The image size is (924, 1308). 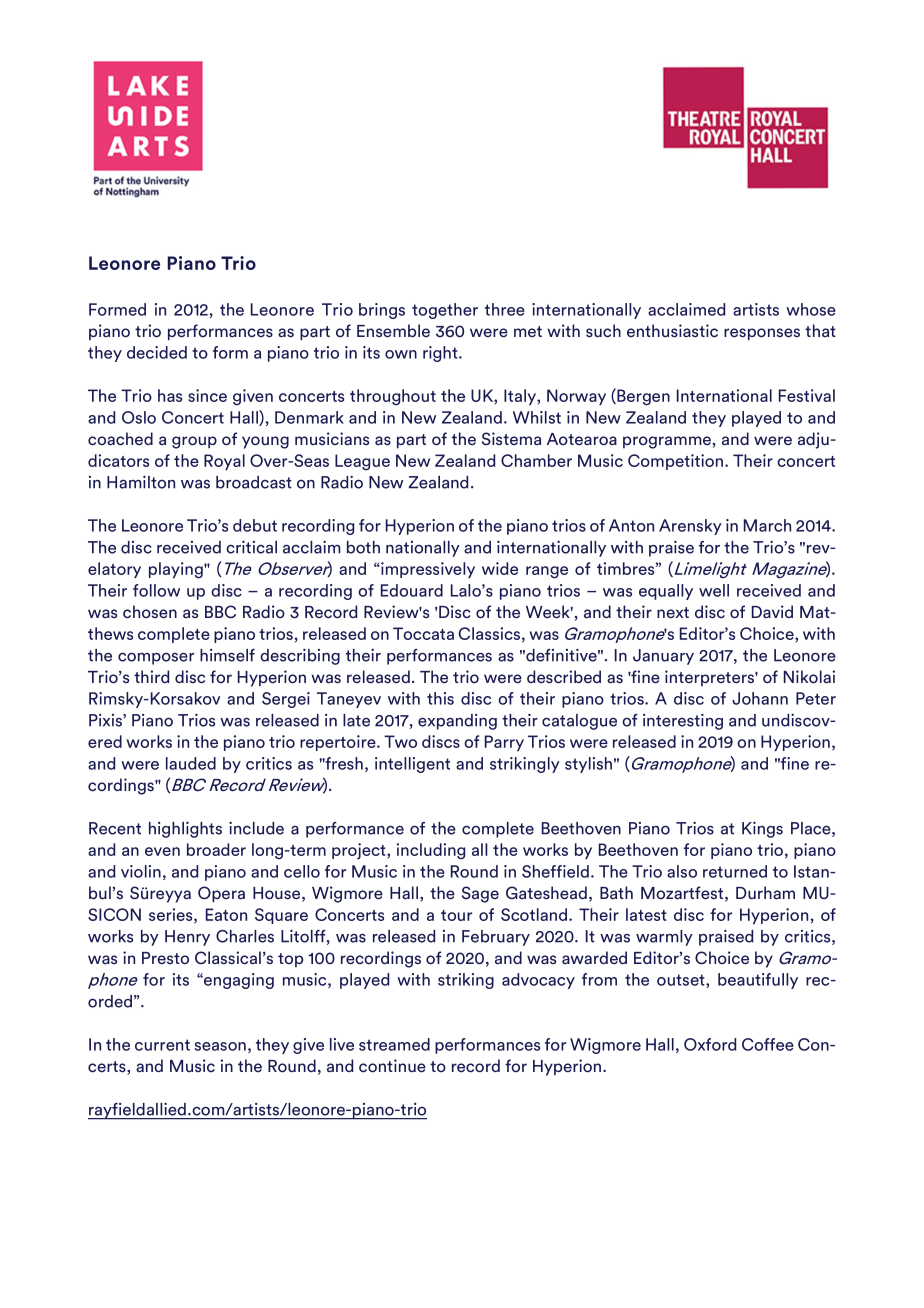 I want to click on streamed, so click(x=394, y=1044).
